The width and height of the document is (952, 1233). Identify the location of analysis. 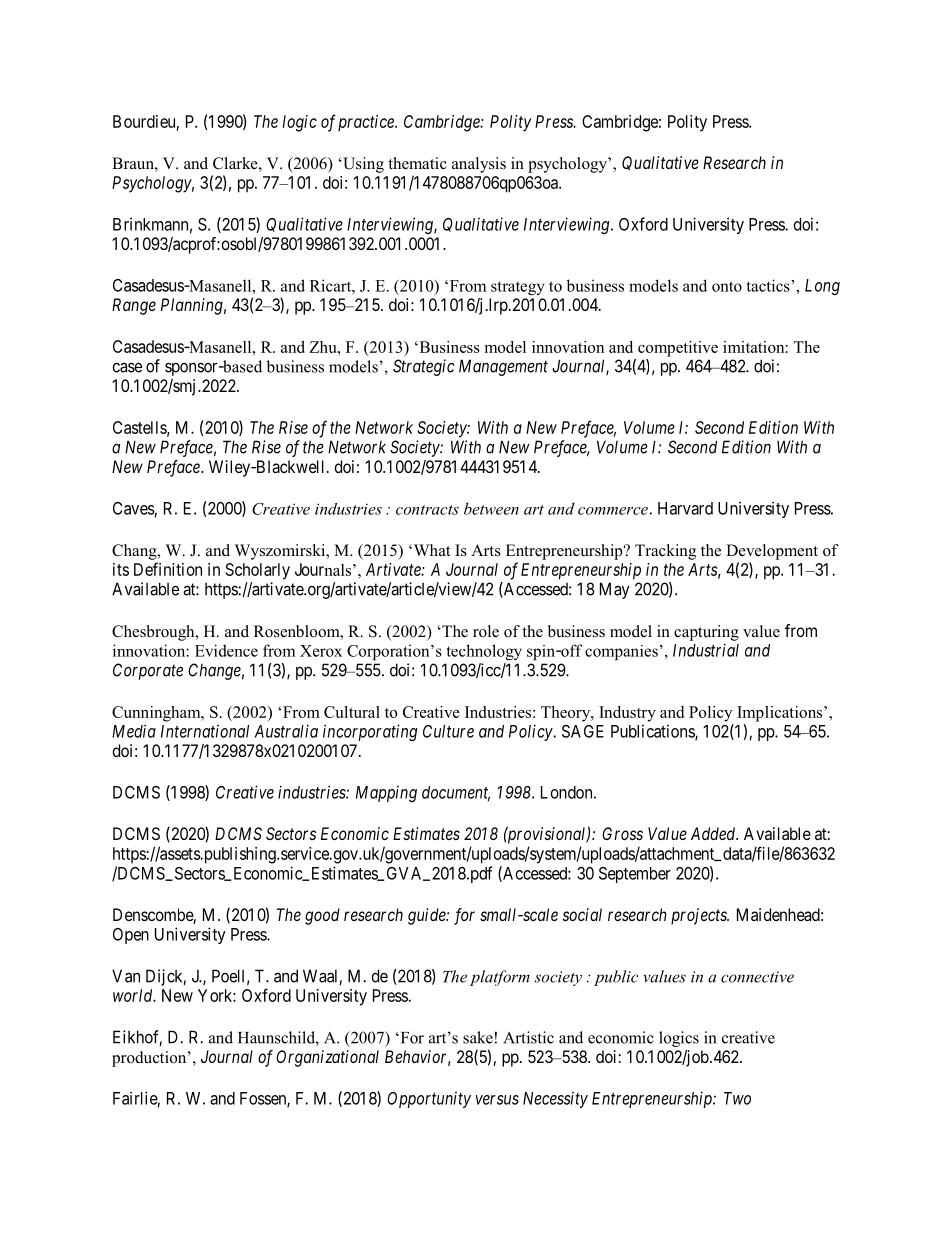
(479, 165).
